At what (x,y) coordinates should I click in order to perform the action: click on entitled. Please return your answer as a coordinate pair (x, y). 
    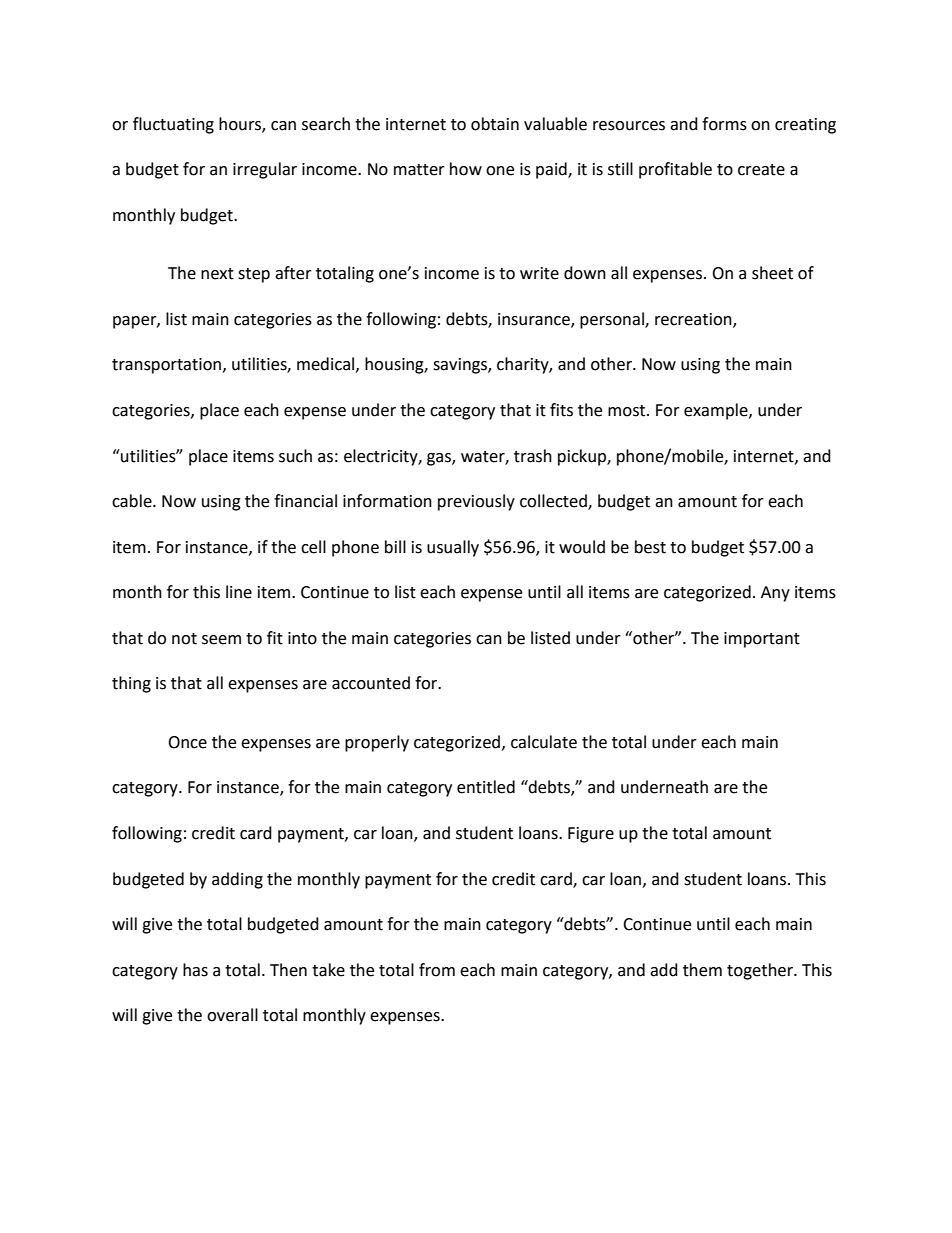
    Looking at the image, I should click on (486, 787).
